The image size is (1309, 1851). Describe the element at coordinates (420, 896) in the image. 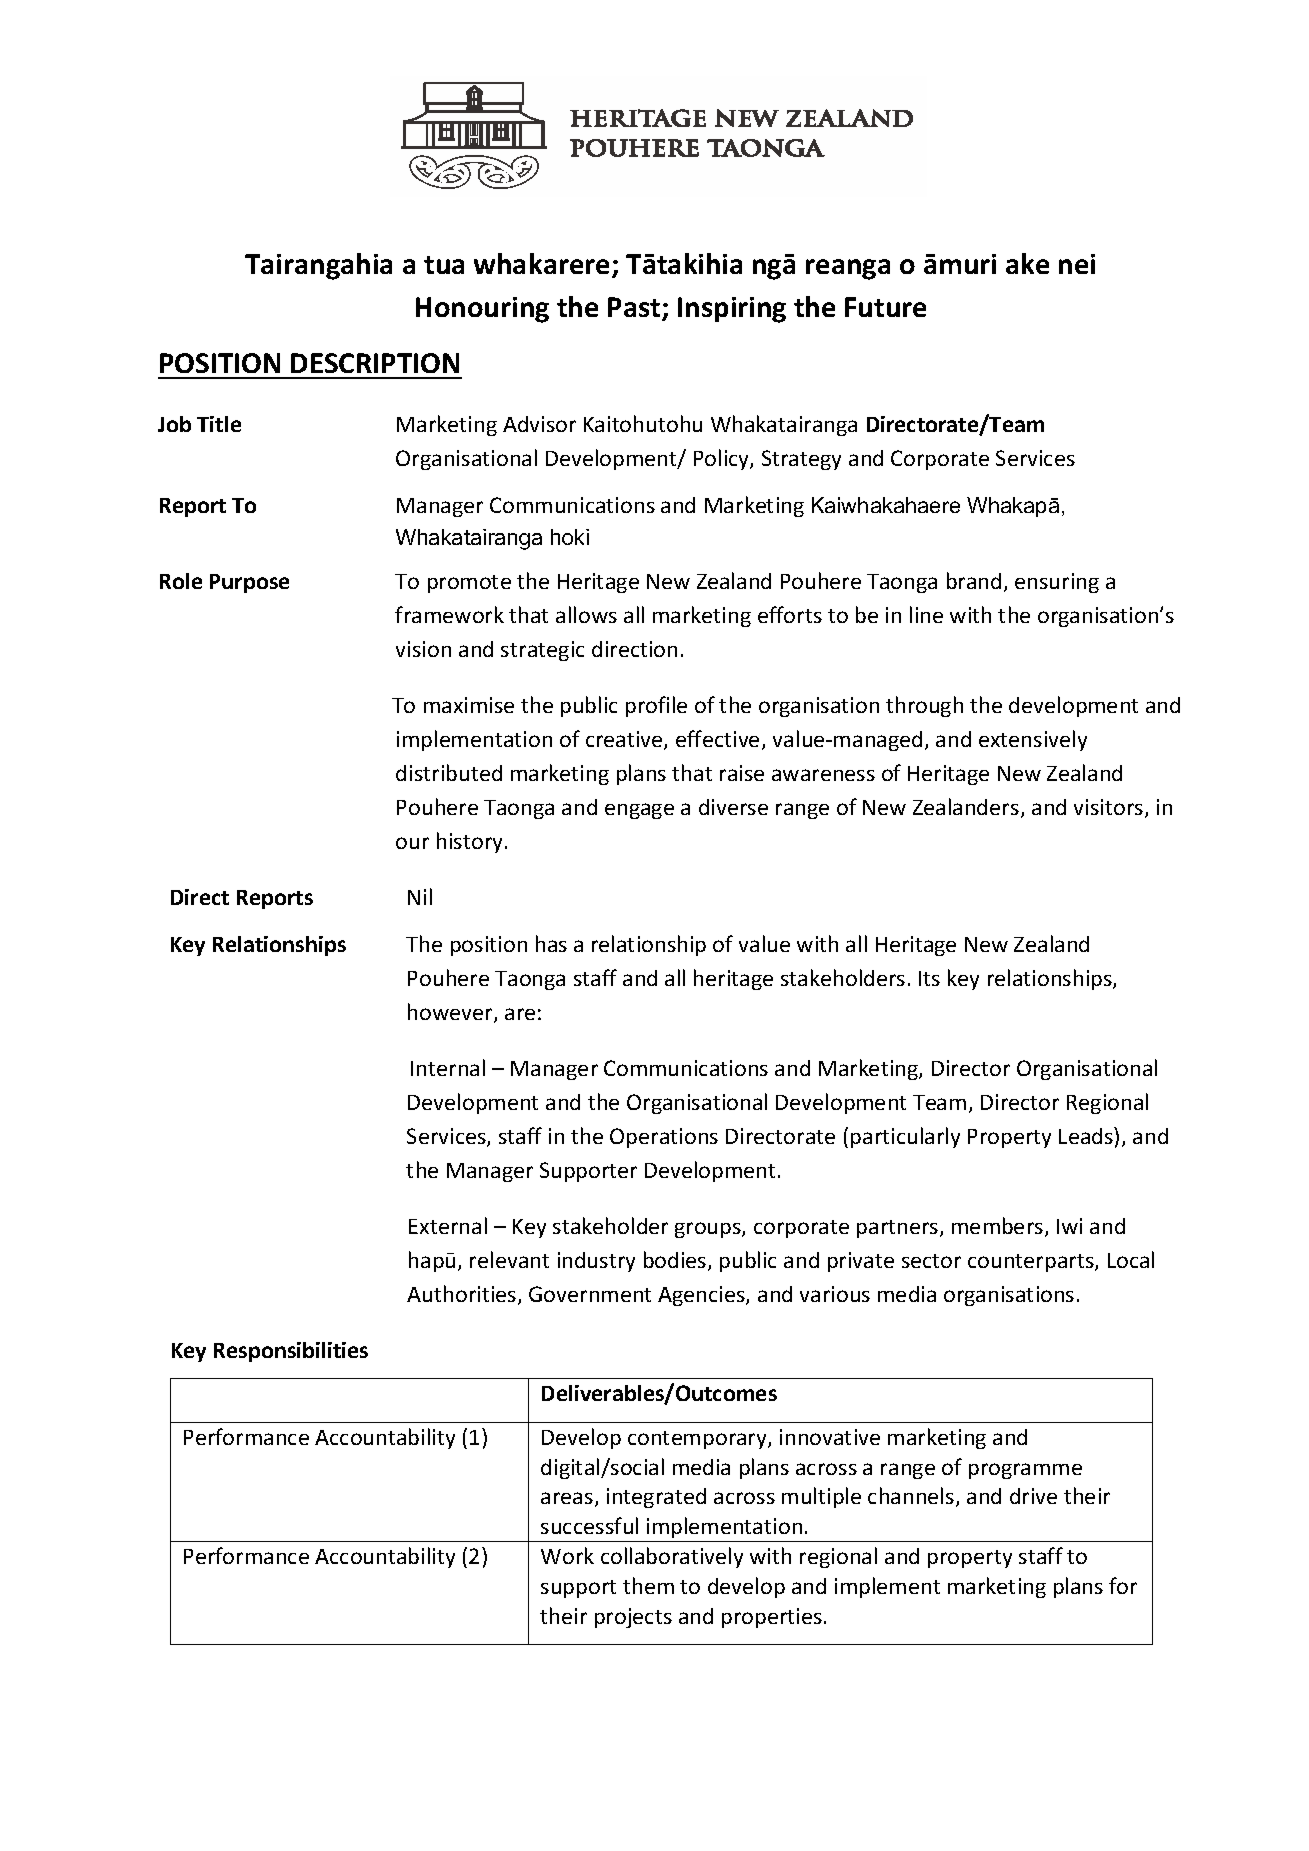

I see `Nil` at that location.
